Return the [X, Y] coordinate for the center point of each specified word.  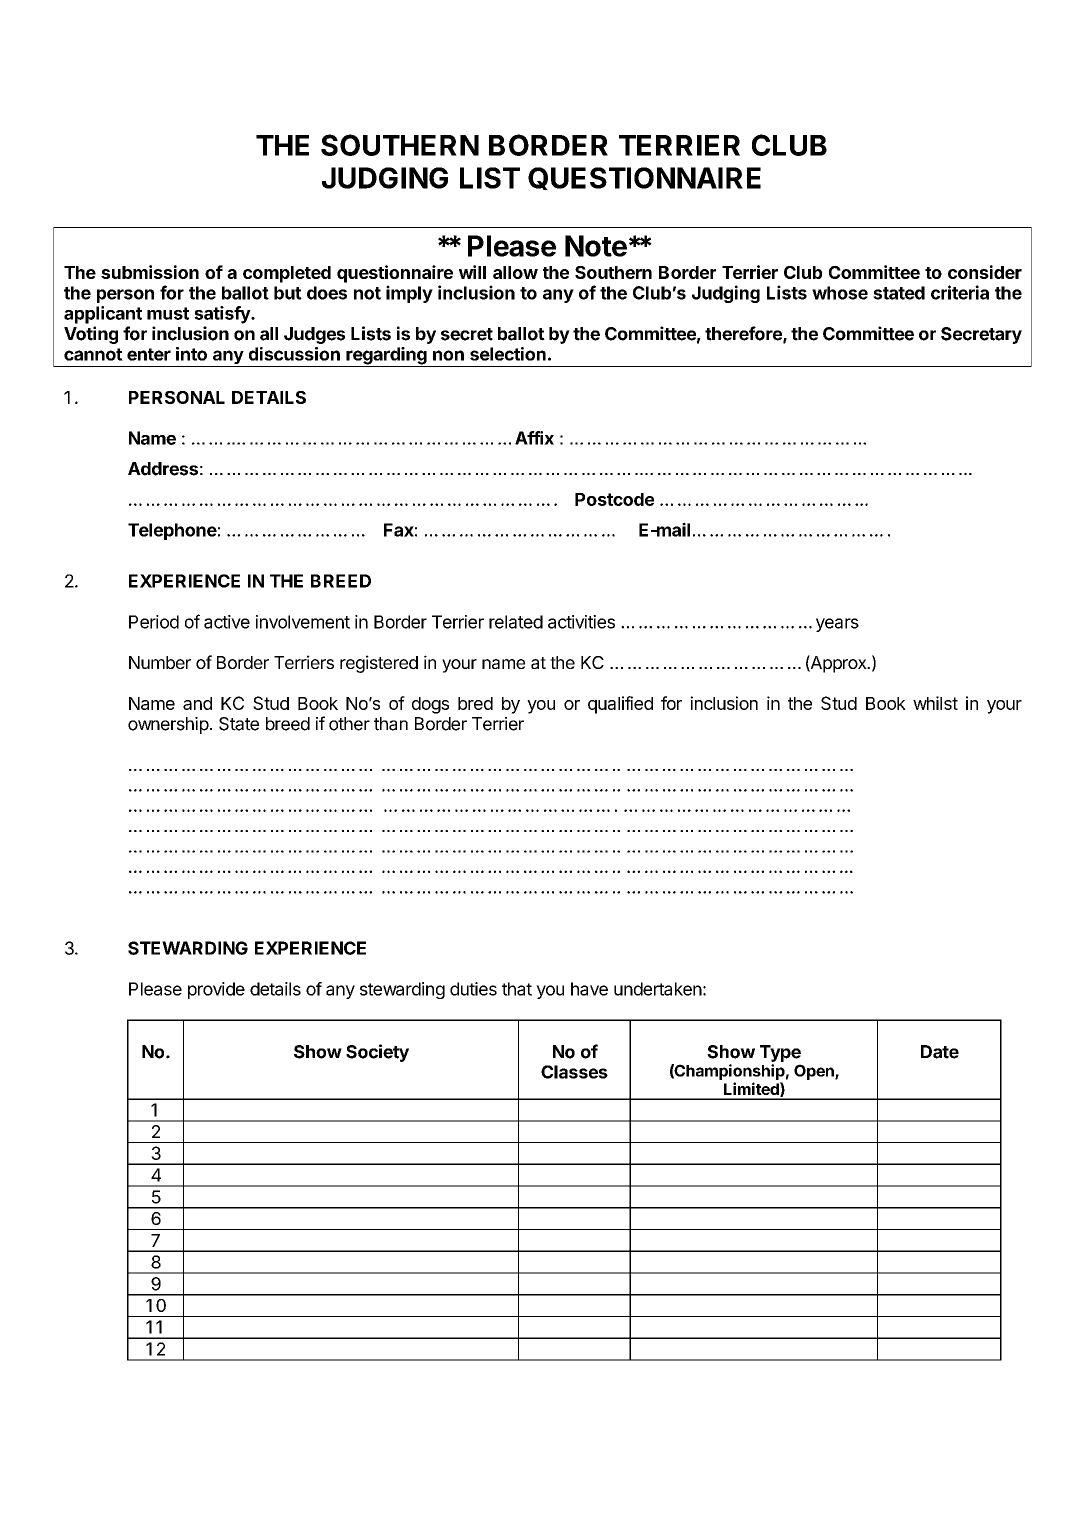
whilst [935, 703]
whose [840, 293]
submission [150, 272]
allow [515, 272]
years [837, 625]
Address [163, 469]
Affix [534, 438]
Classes [574, 1072]
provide [216, 990]
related [516, 622]
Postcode [614, 499]
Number [160, 662]
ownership [168, 725]
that [517, 989]
